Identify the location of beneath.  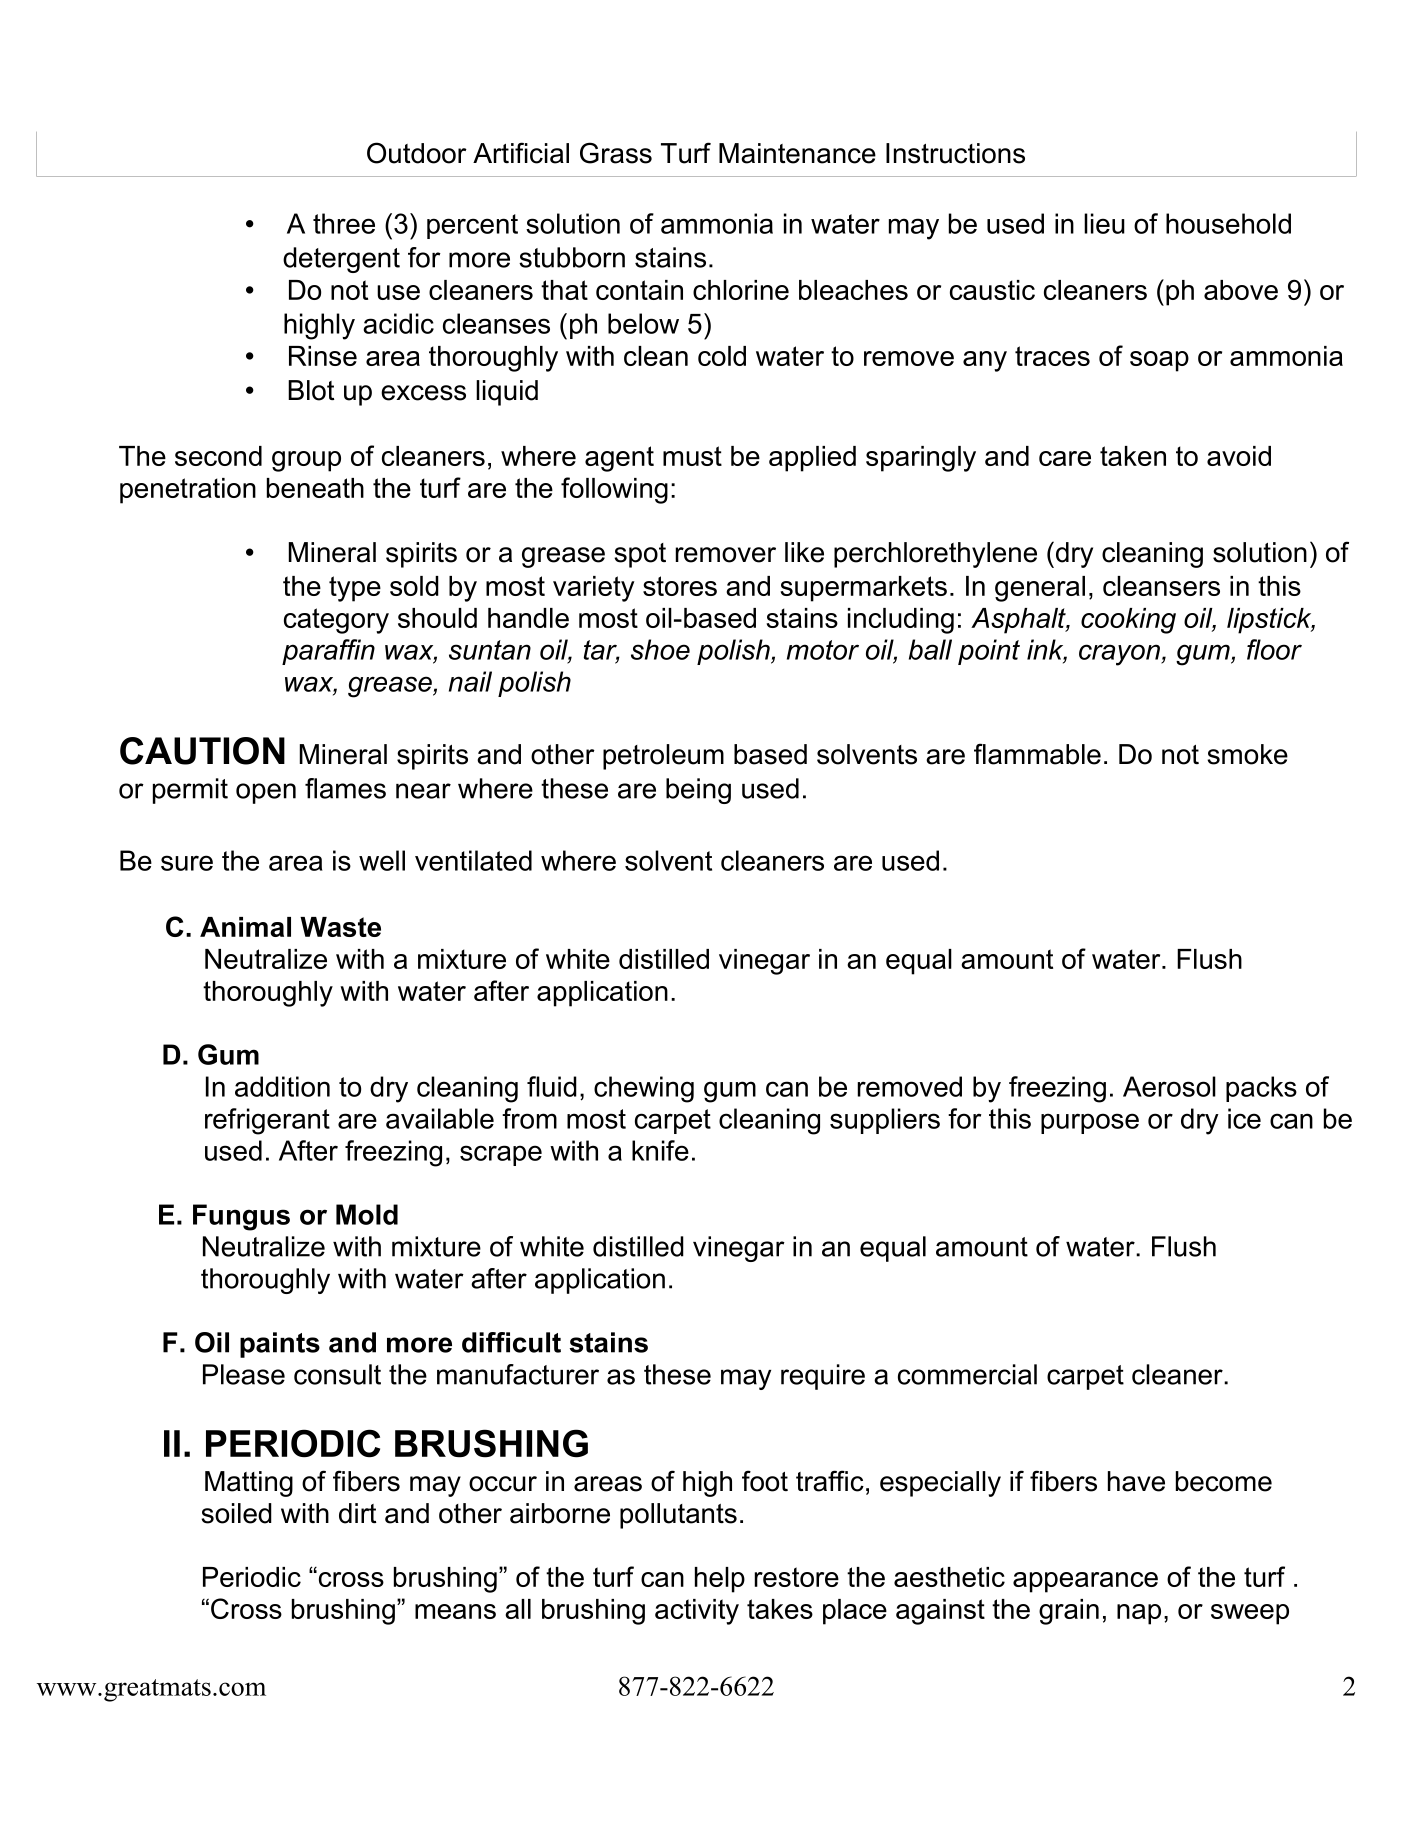
(315, 488).
